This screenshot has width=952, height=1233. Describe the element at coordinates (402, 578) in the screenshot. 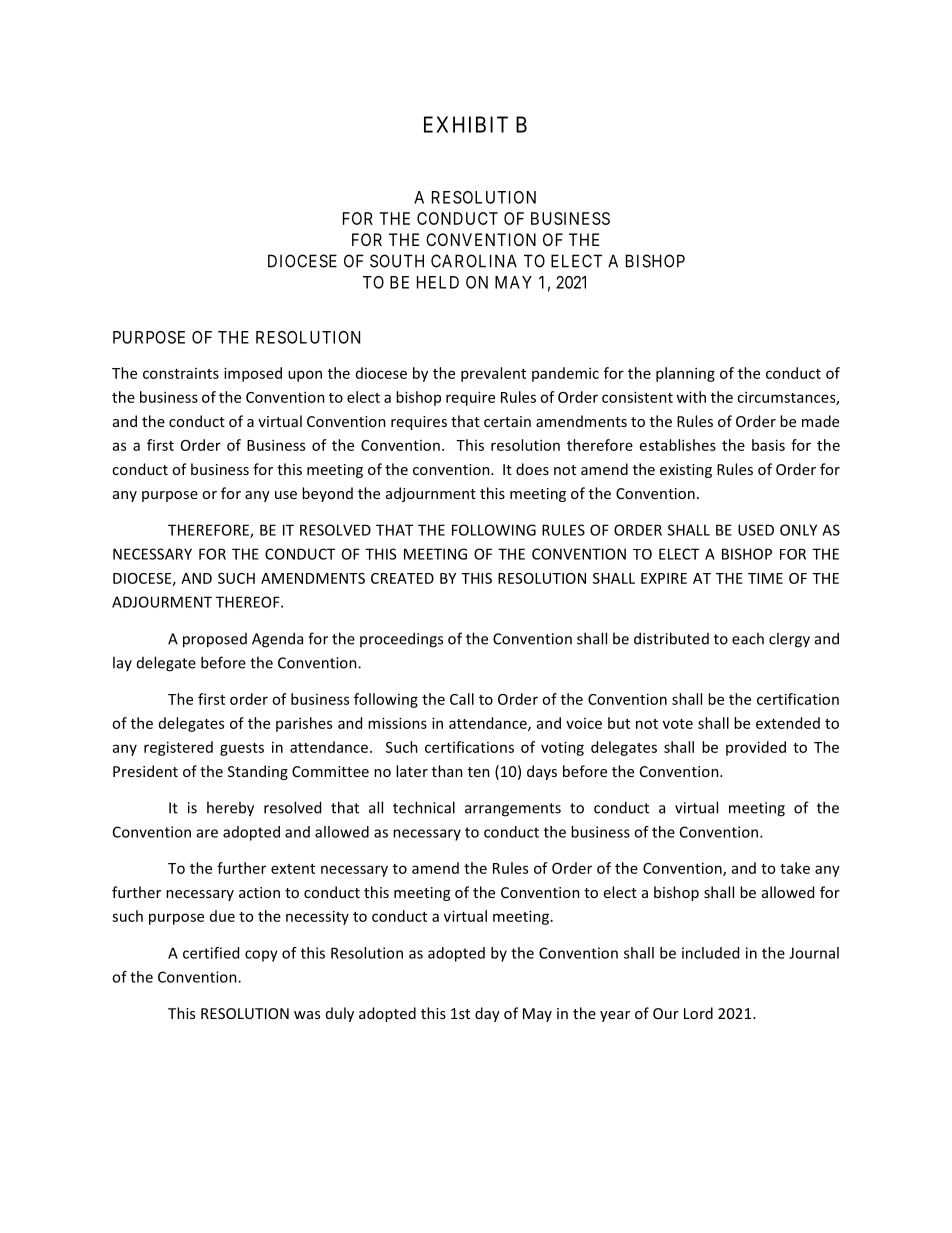

I see `CREATED` at that location.
